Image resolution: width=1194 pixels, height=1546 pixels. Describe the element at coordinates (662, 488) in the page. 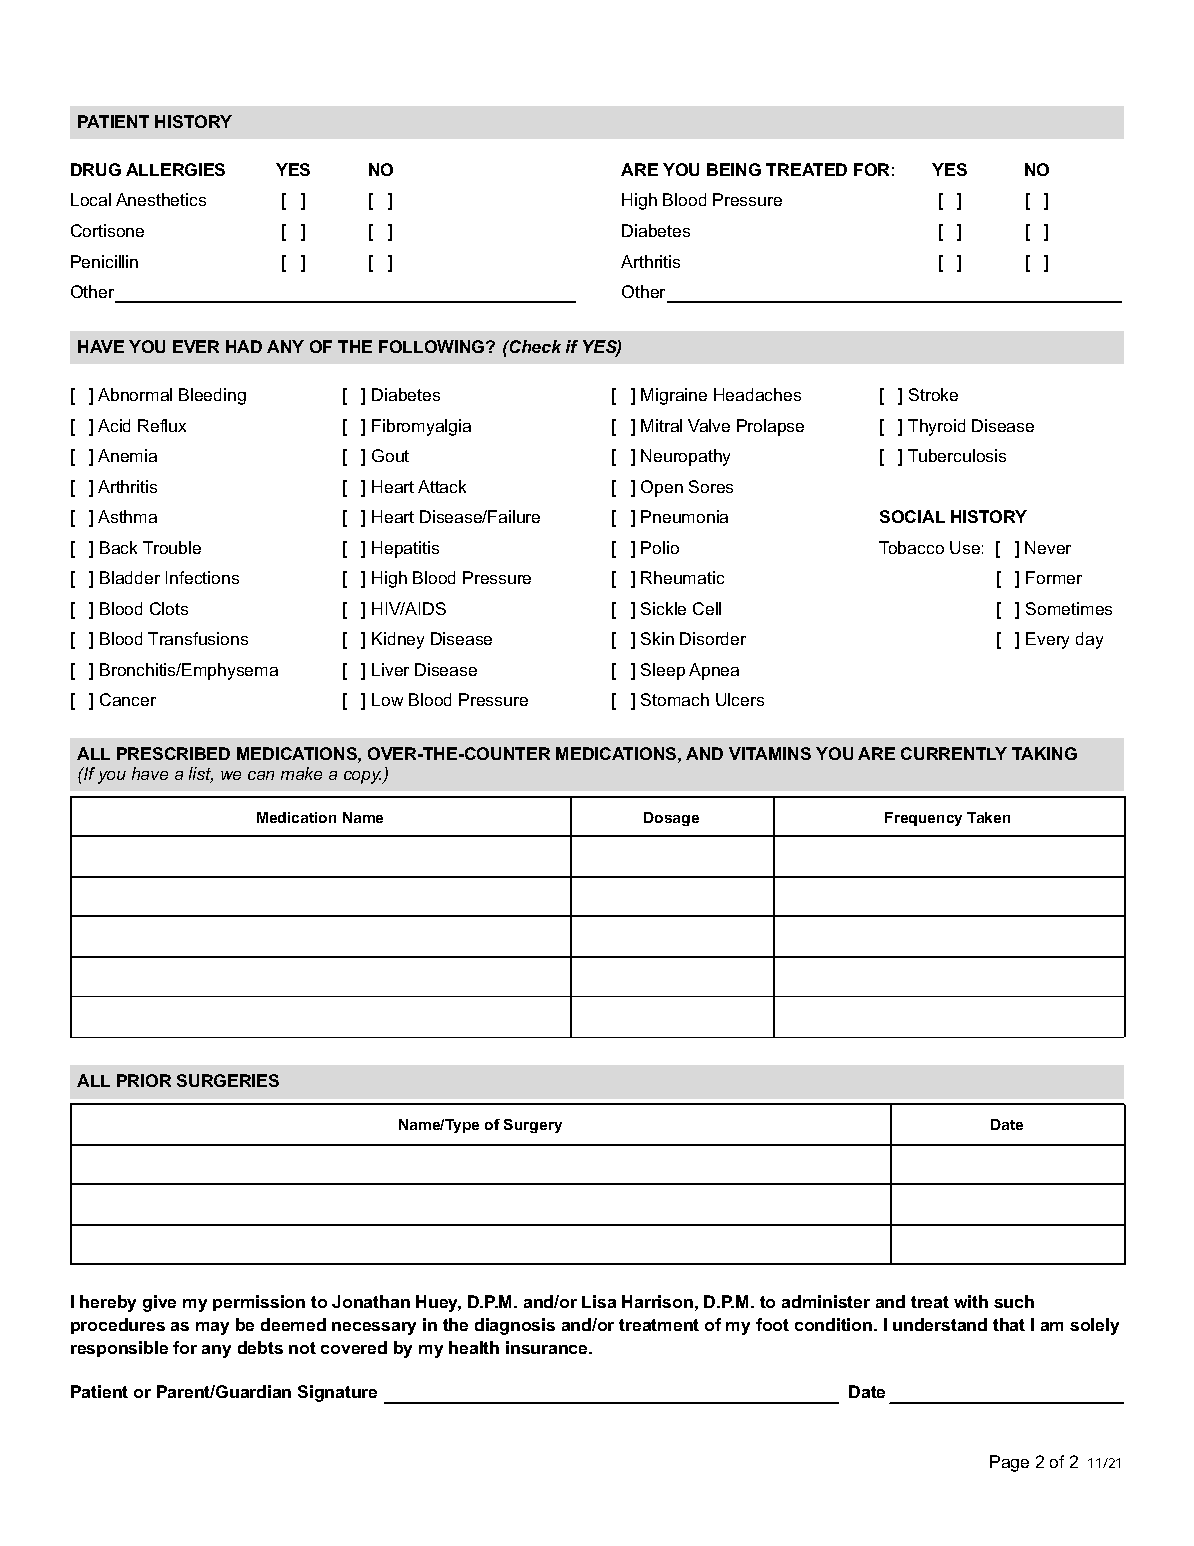

I see `Open` at that location.
